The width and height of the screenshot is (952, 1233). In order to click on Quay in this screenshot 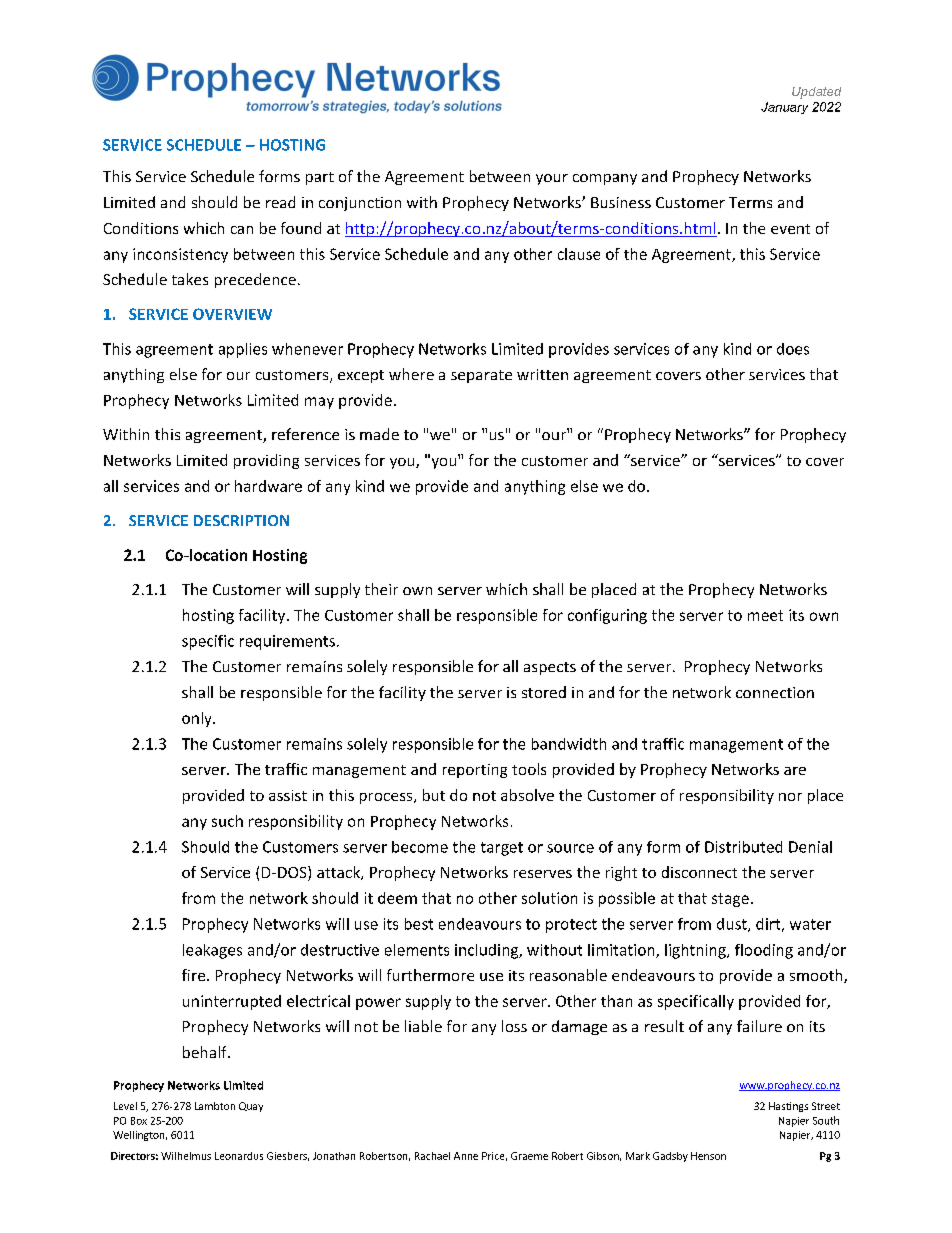, I will do `click(251, 1107)`.
